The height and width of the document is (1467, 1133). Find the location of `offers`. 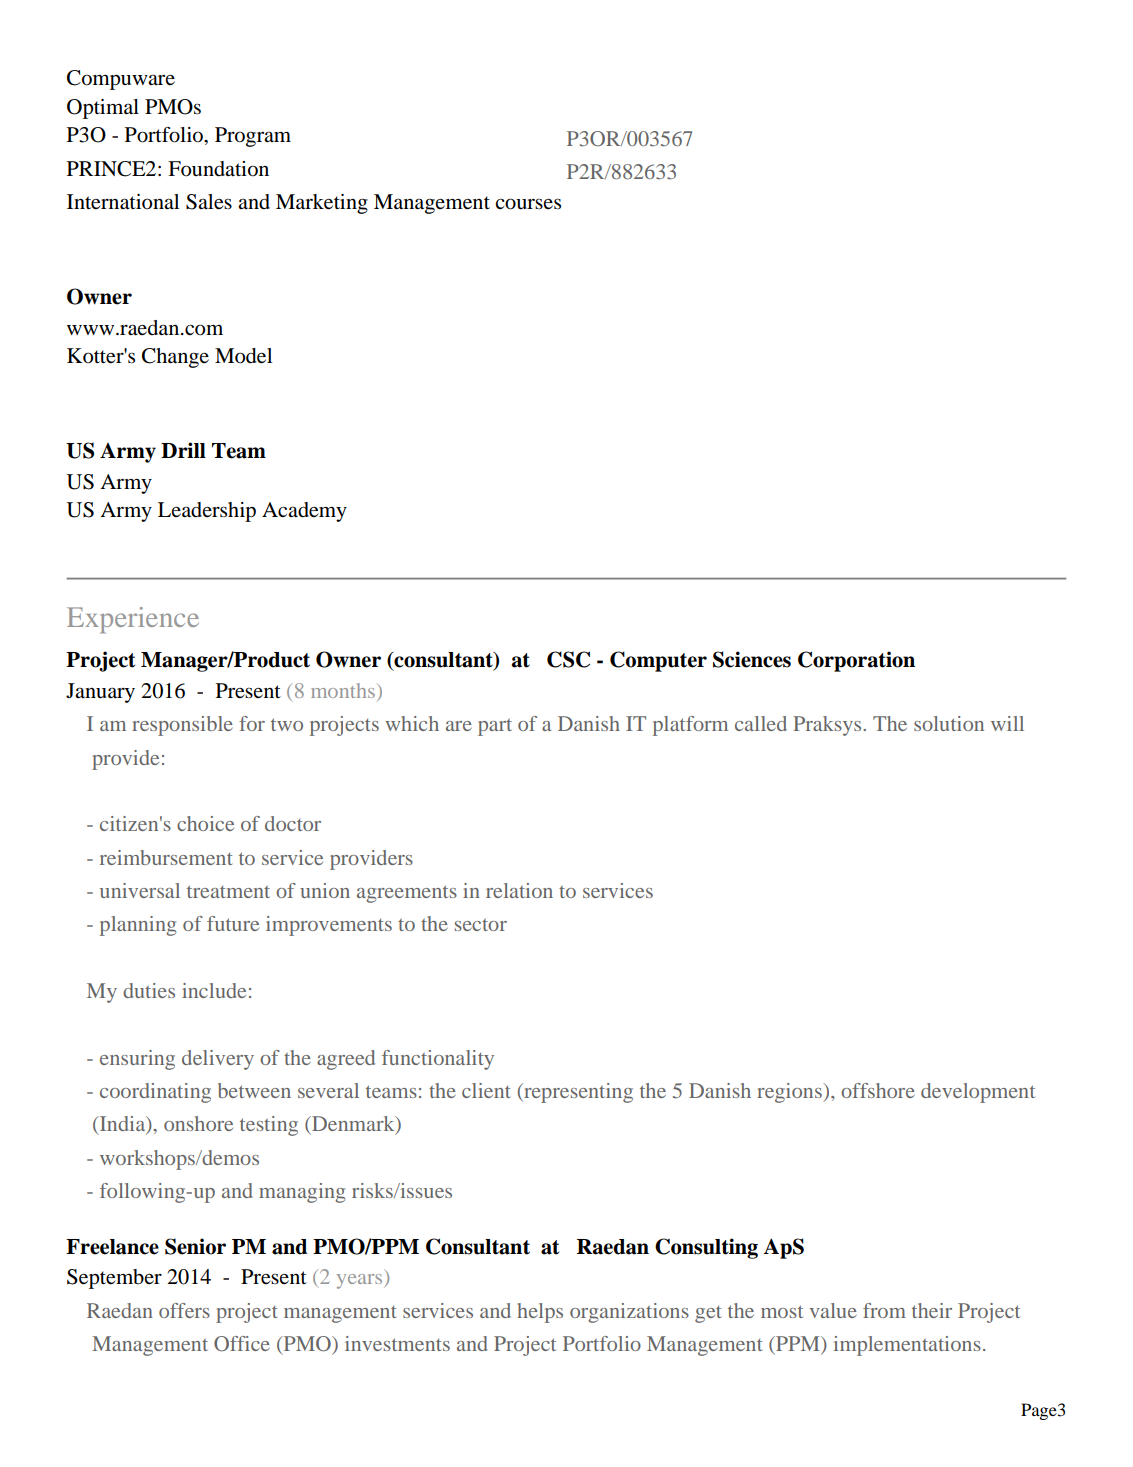

offers is located at coordinates (184, 1310).
